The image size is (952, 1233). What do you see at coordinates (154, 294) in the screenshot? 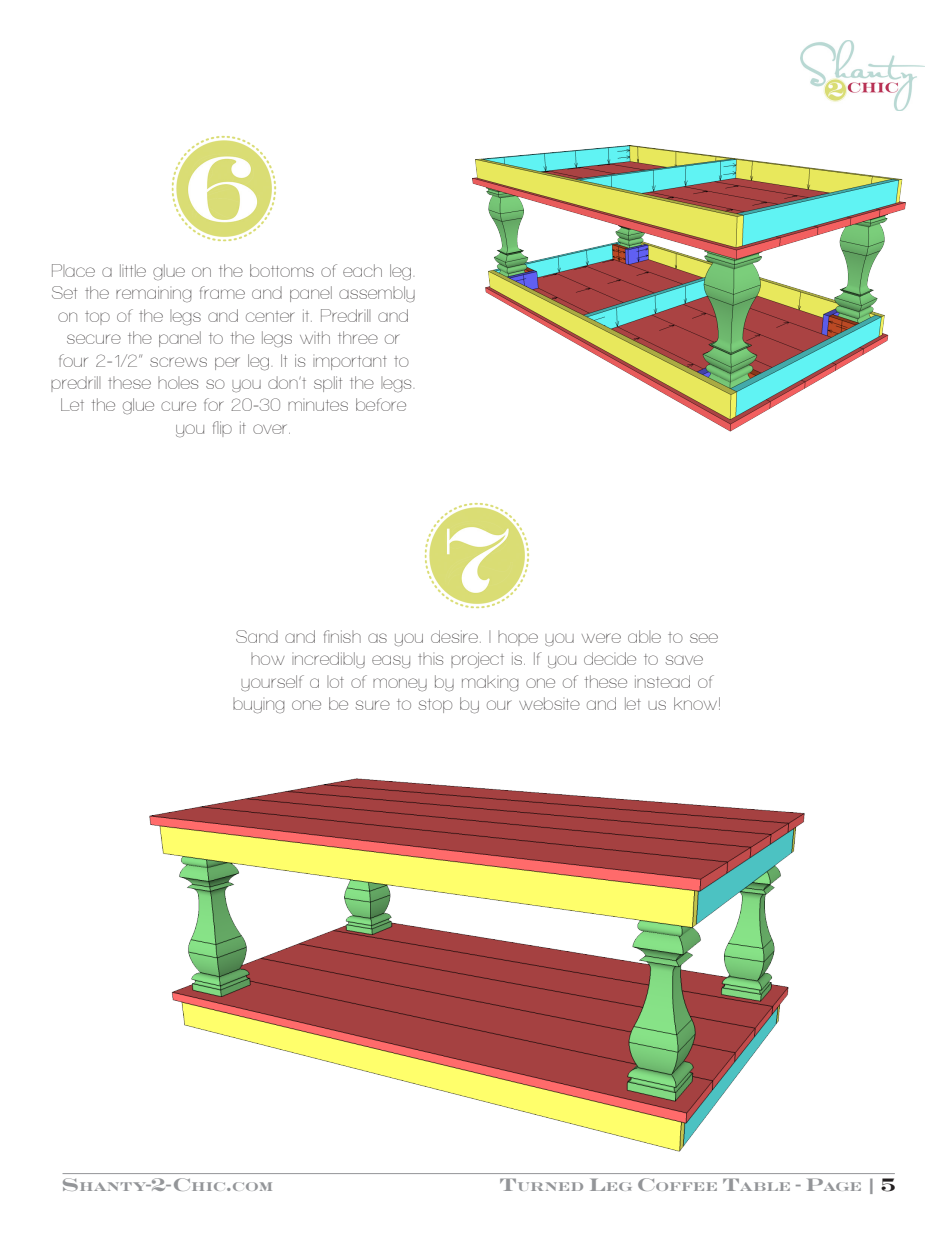
I see `remaining` at bounding box center [154, 294].
